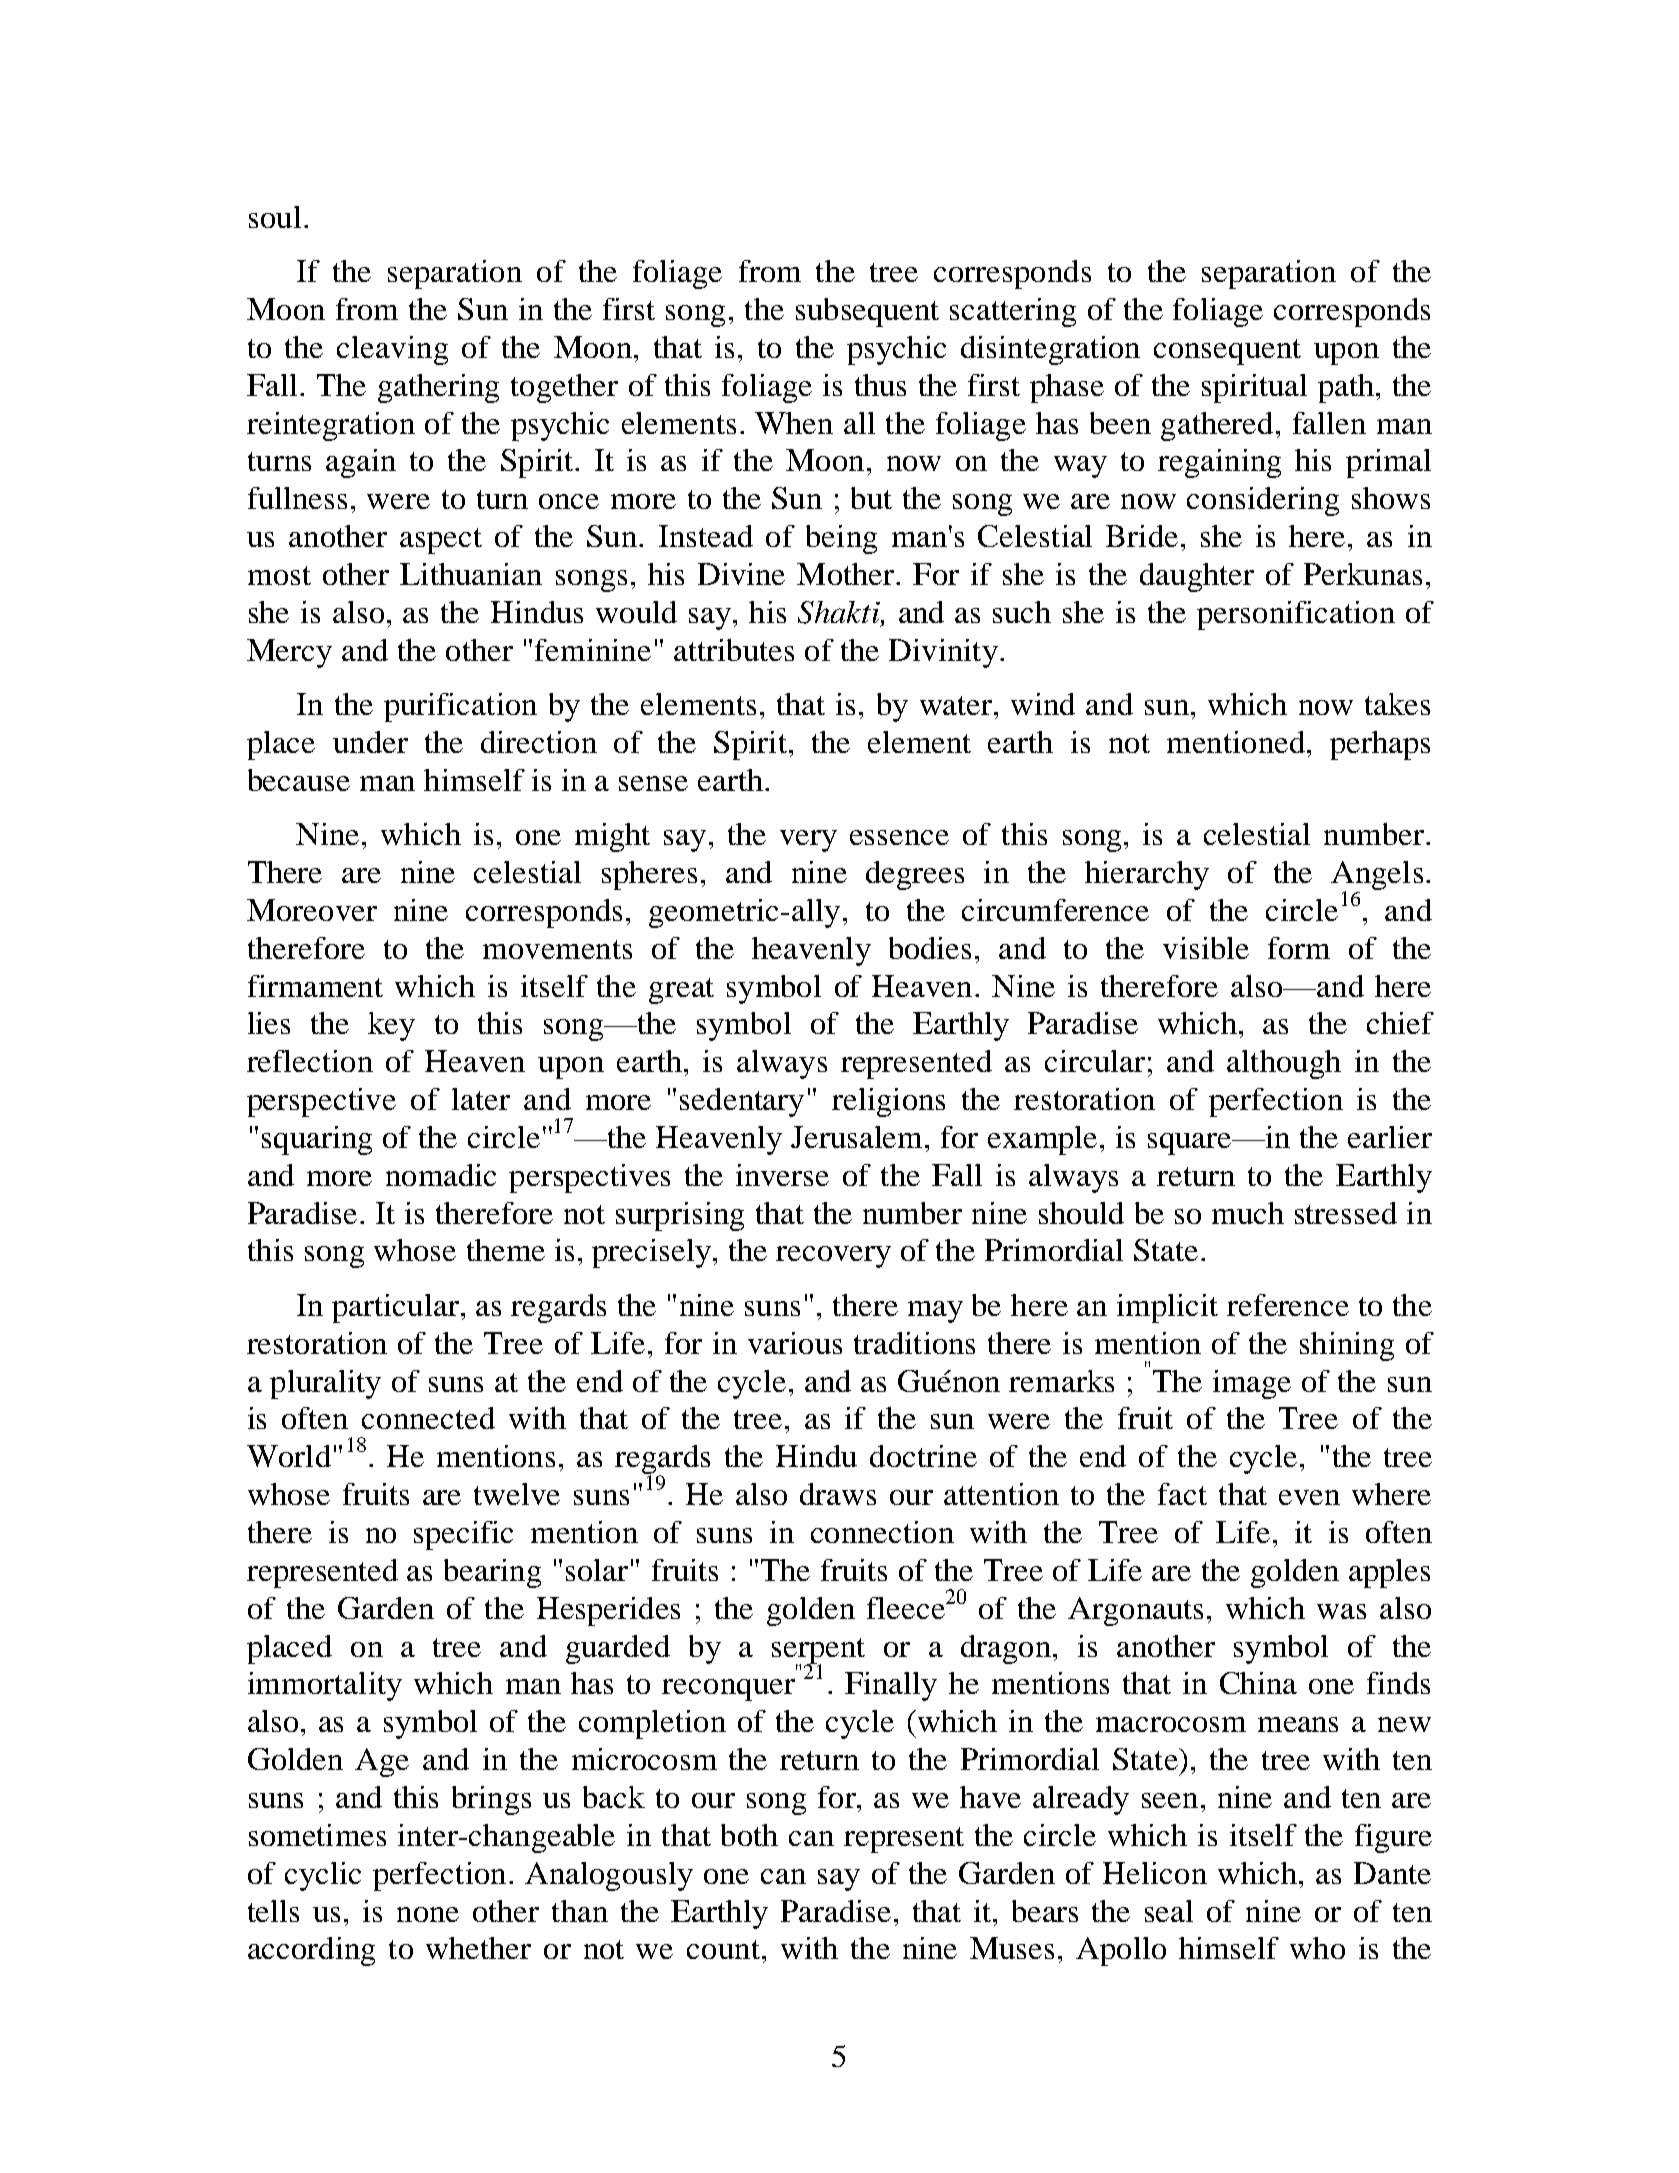  I want to click on under, so click(370, 742).
